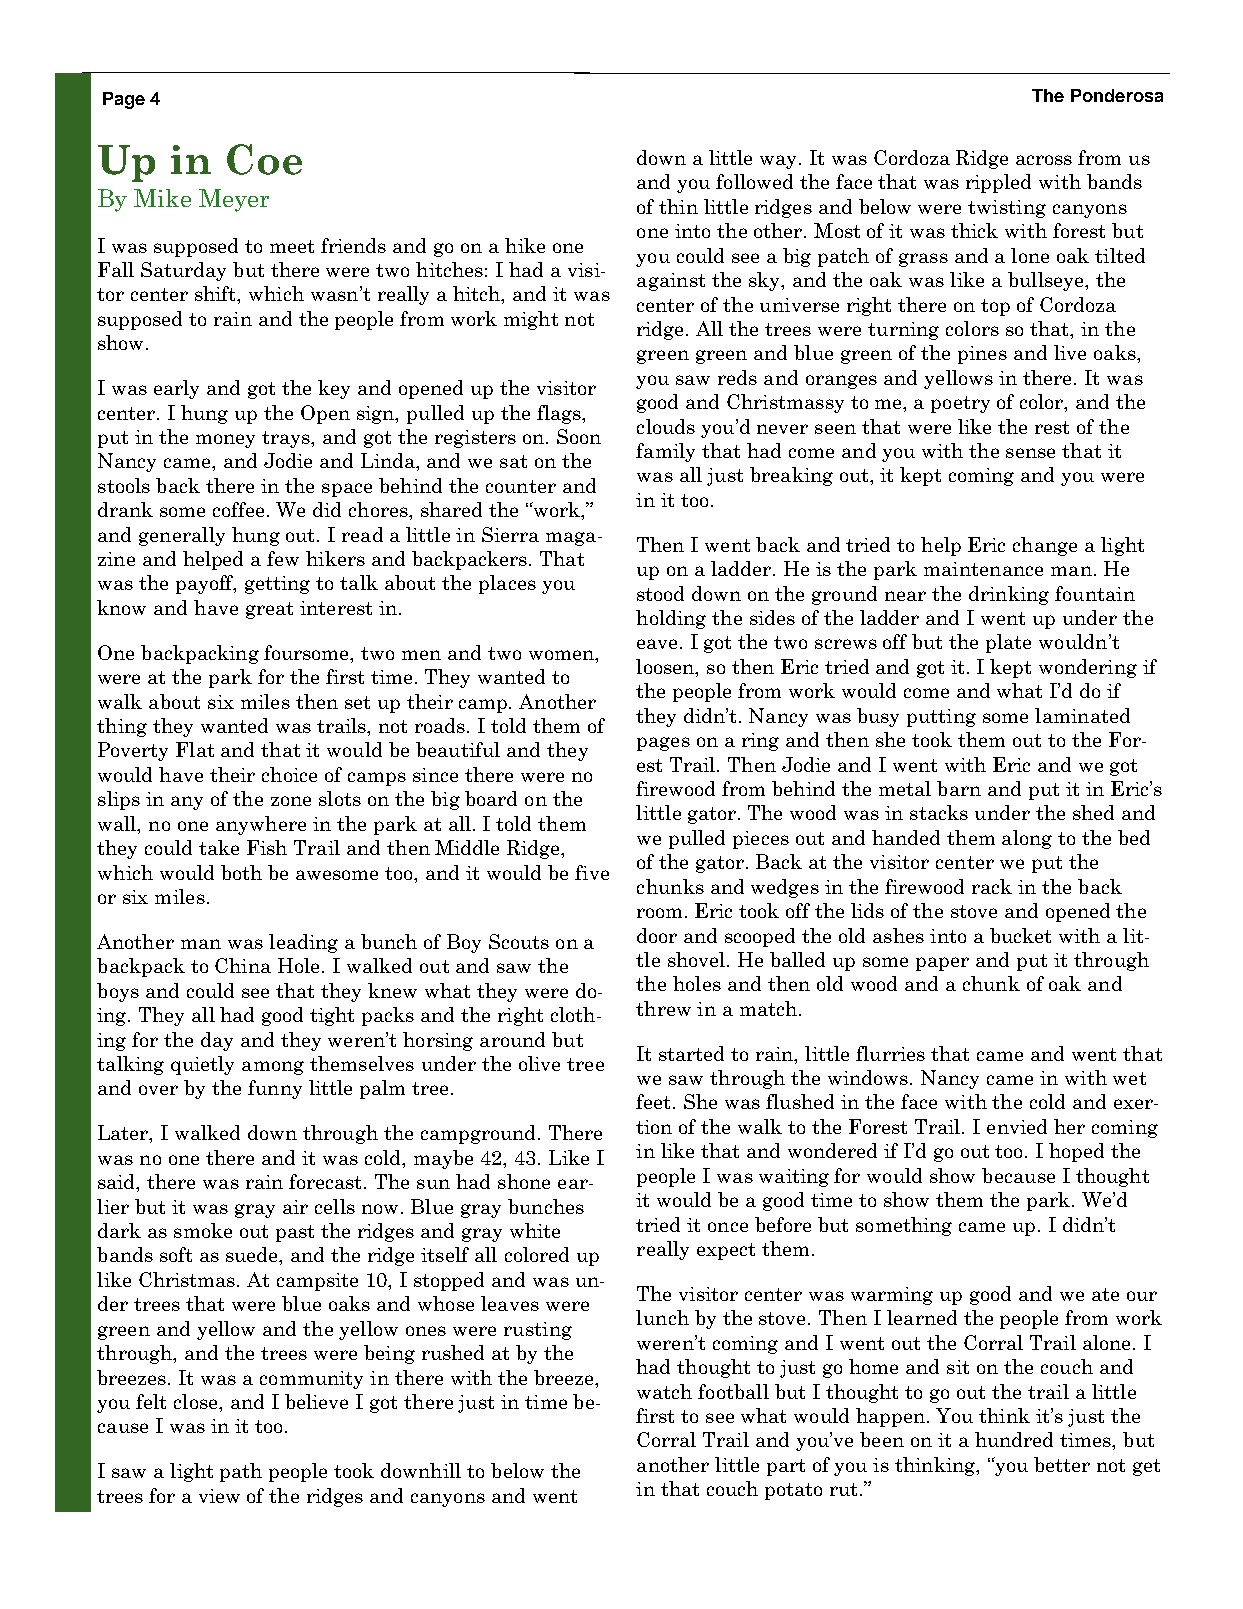 Image resolution: width=1243 pixels, height=1609 pixels. Describe the element at coordinates (942, 964) in the screenshot. I see `paper` at that location.
